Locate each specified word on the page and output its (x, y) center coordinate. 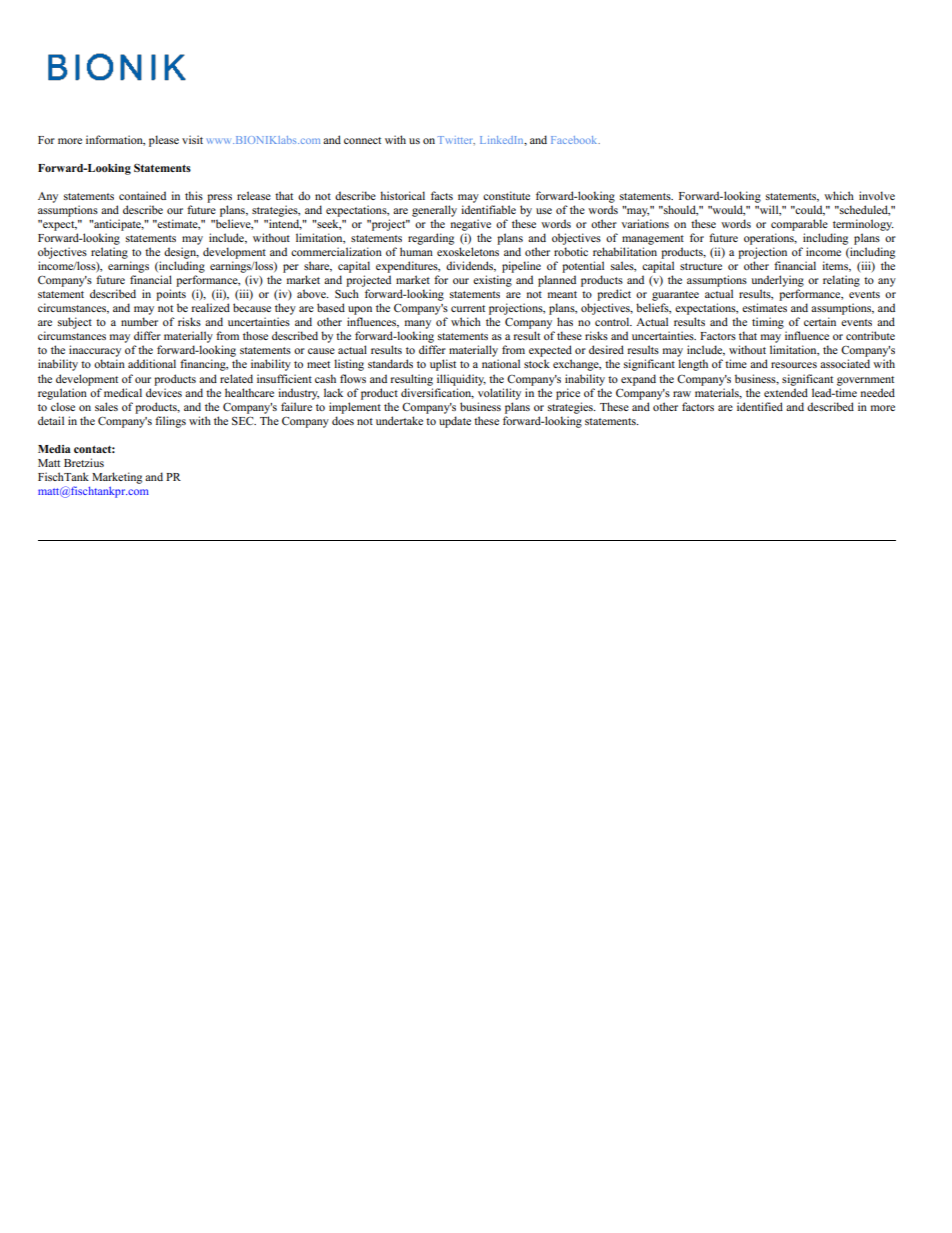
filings (170, 422)
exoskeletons (468, 251)
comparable (799, 225)
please (164, 141)
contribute (870, 335)
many (418, 326)
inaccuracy (94, 352)
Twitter (456, 140)
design (181, 253)
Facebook (575, 140)
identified (760, 406)
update (455, 422)
